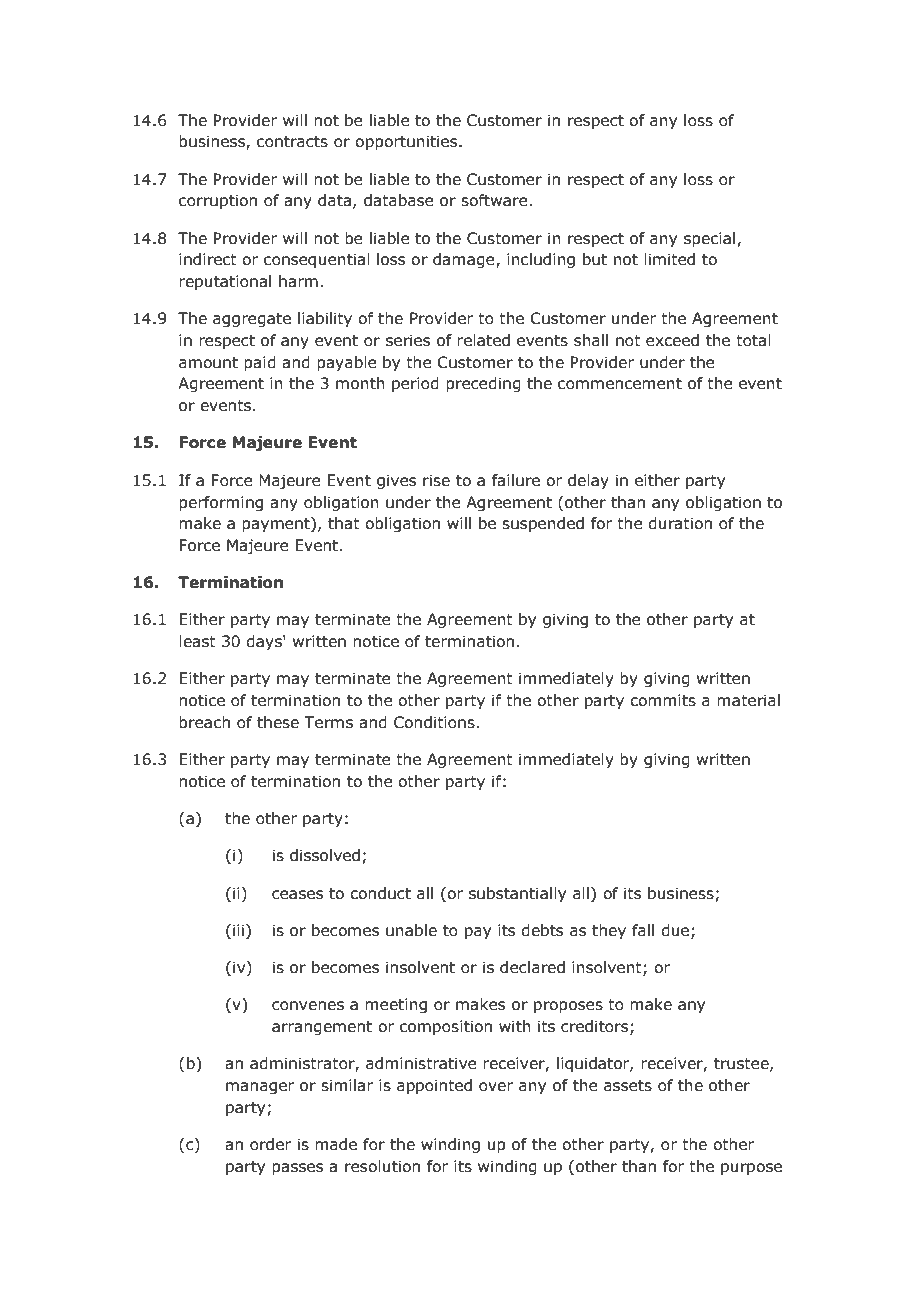 The height and width of the page is (1308, 924). I want to click on due, so click(676, 931).
